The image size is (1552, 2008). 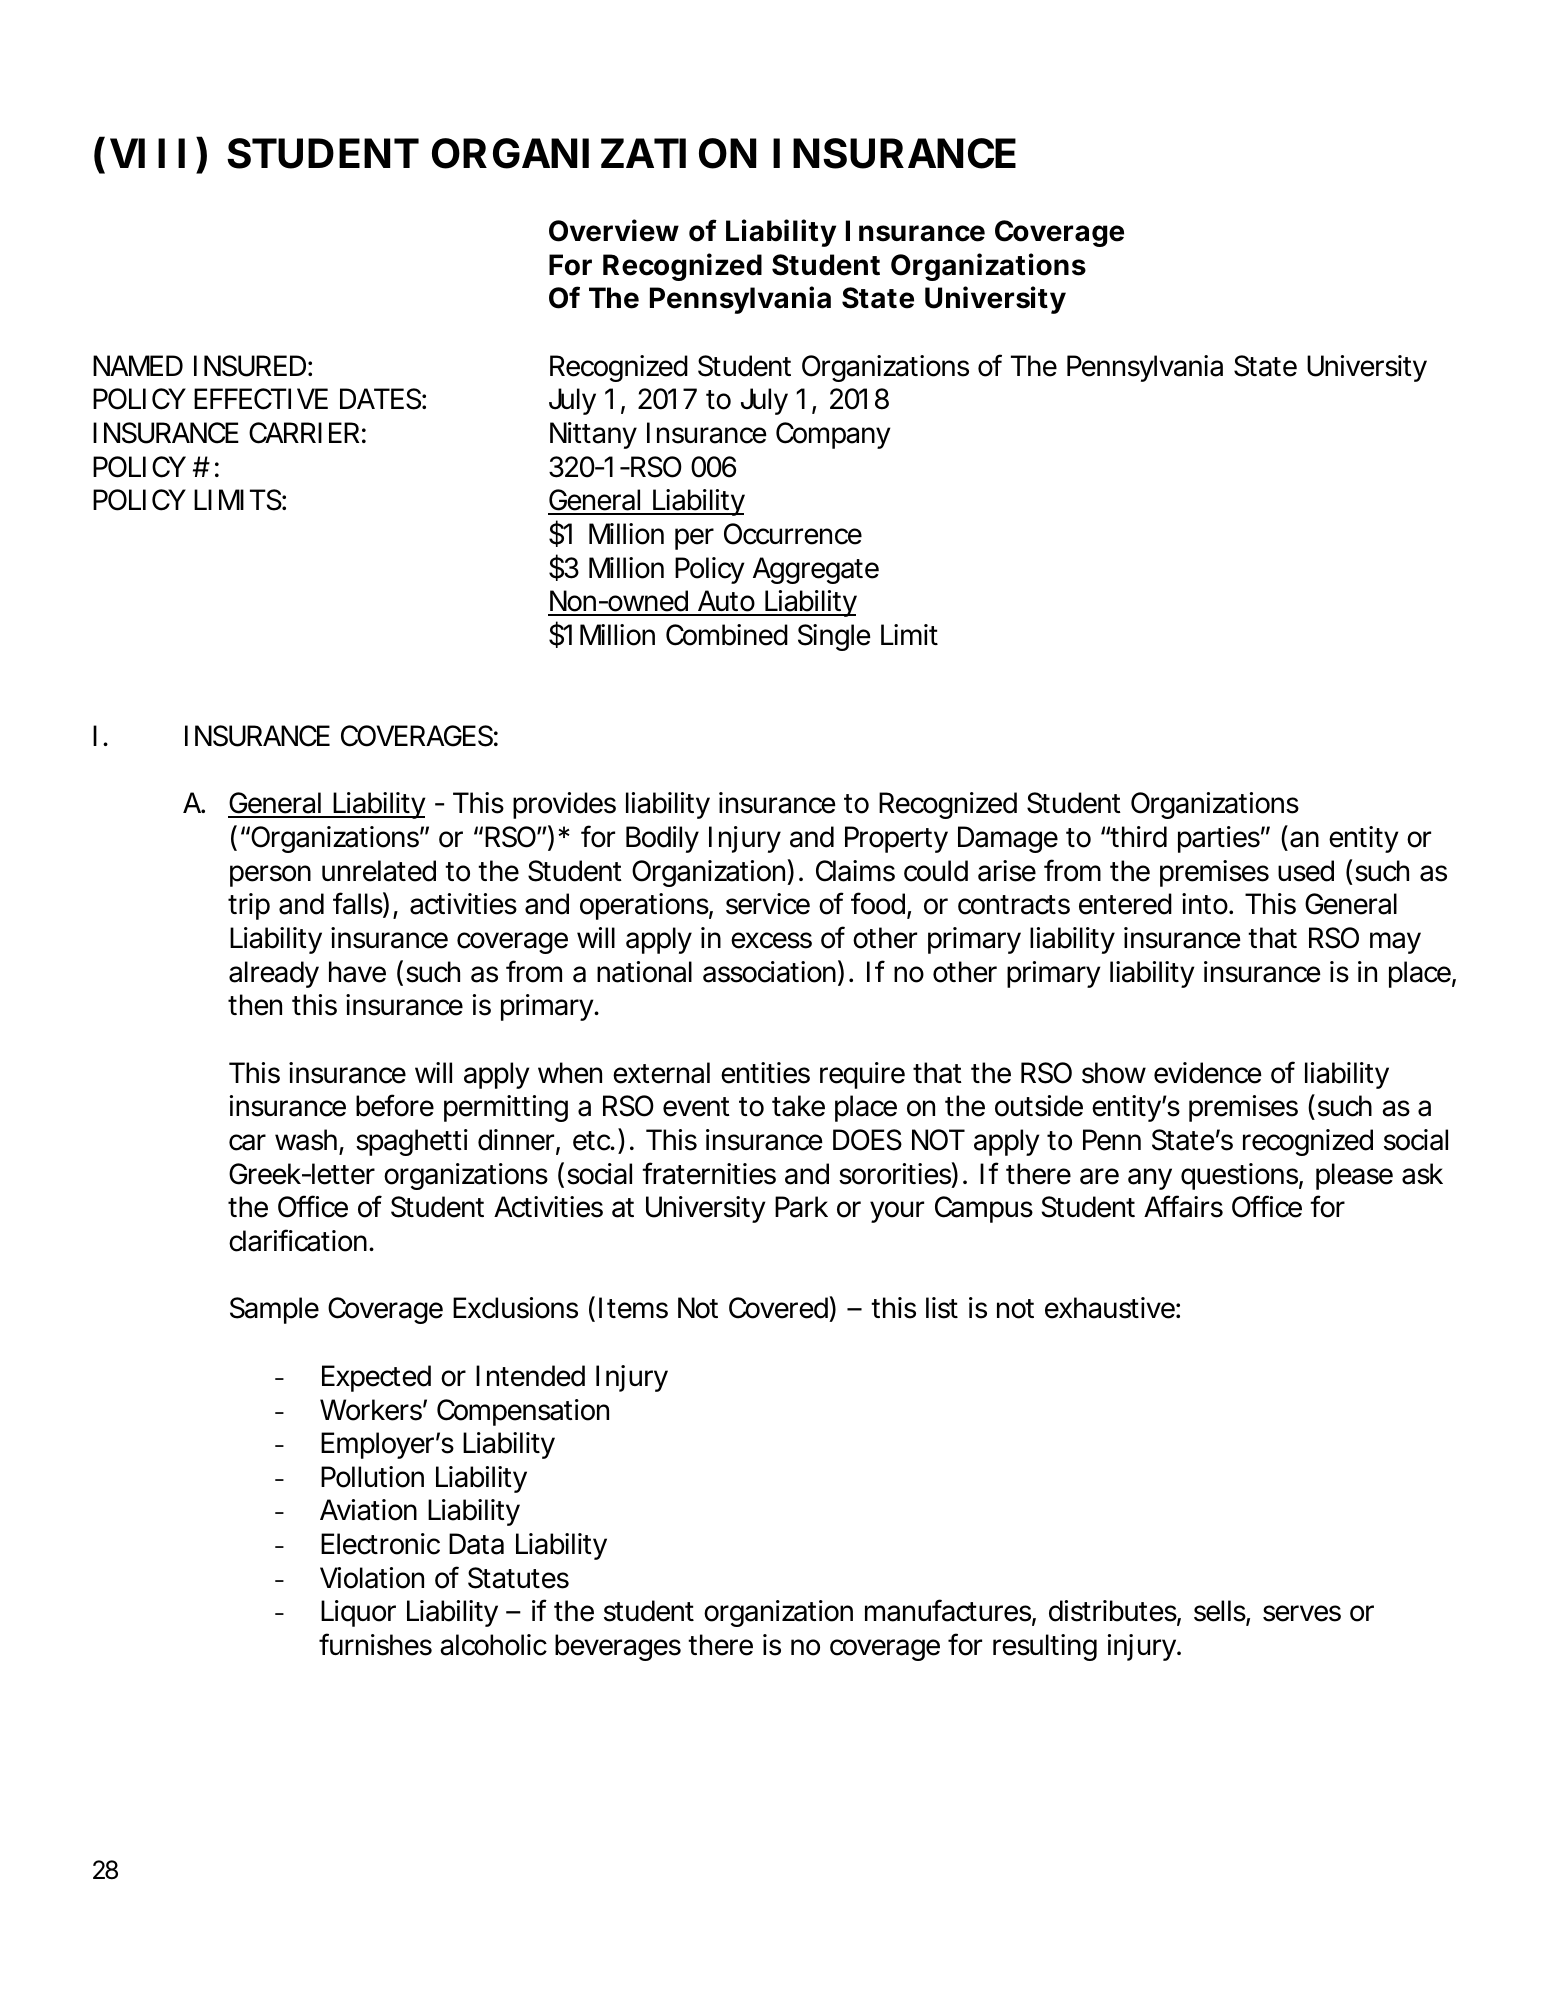 I want to click on trip, so click(x=249, y=906).
